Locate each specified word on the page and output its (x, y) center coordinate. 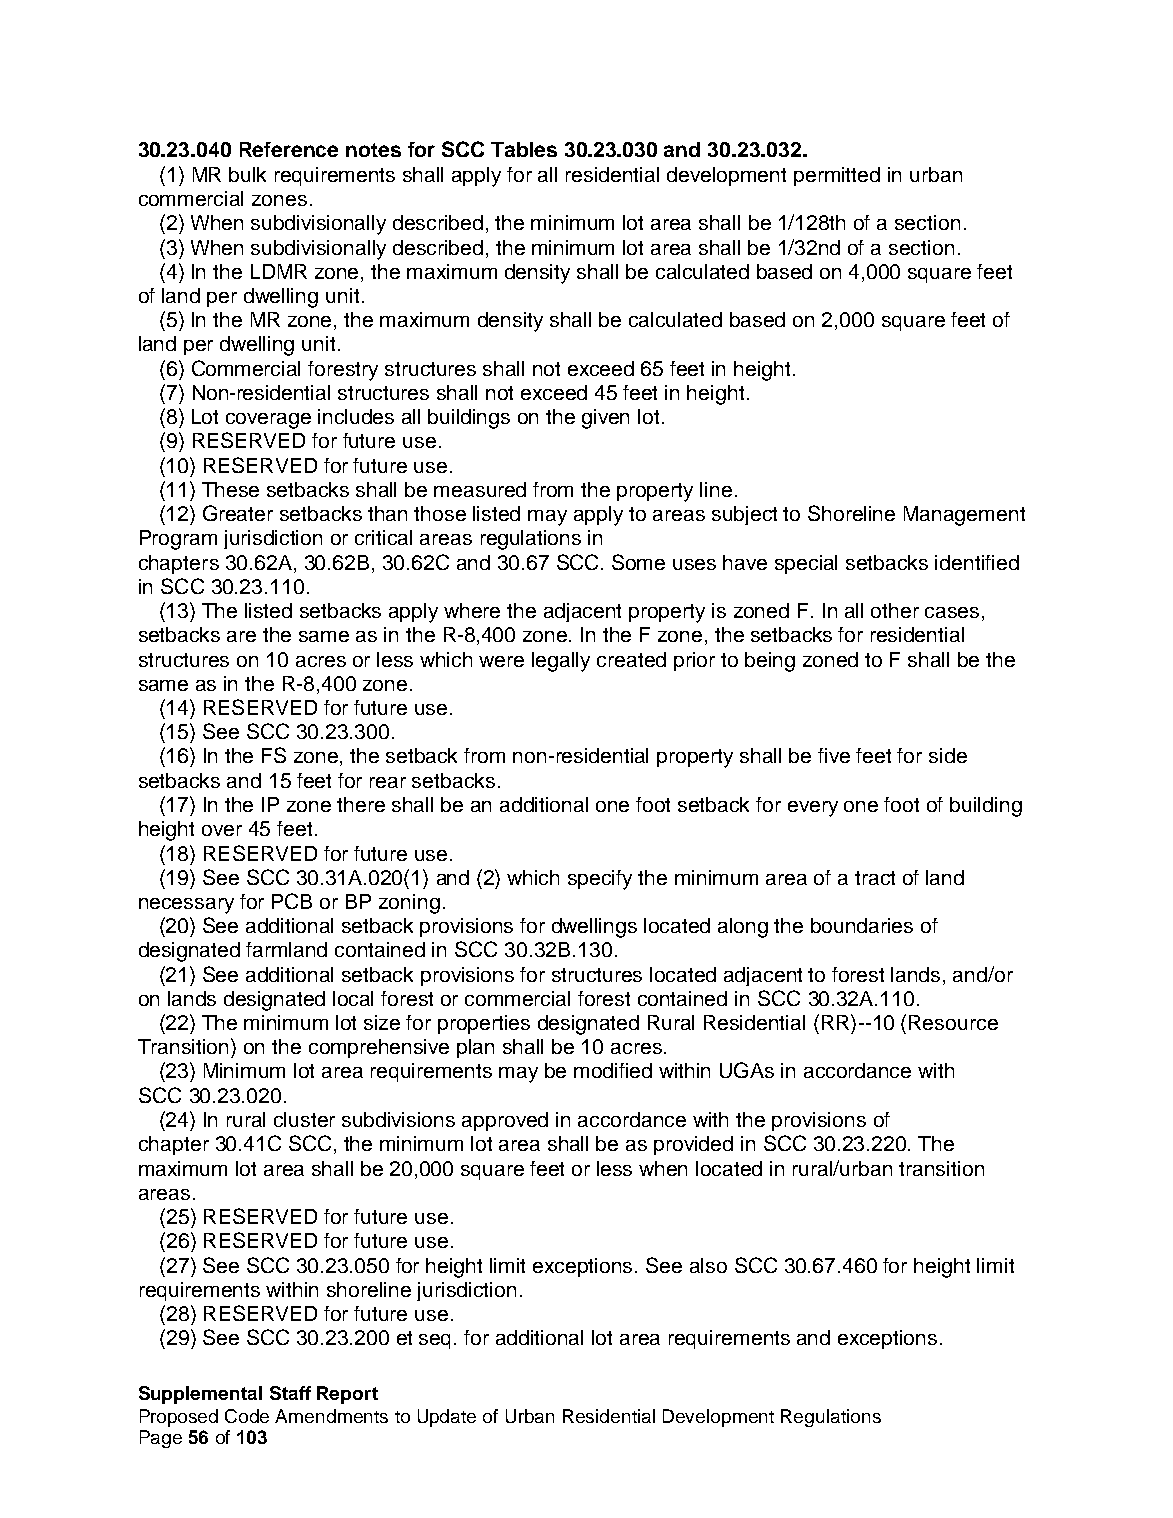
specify (600, 880)
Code (247, 1416)
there (361, 804)
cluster (304, 1119)
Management (964, 516)
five (834, 755)
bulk (247, 174)
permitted (837, 176)
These (230, 489)
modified (613, 1070)
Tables (524, 149)
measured (480, 489)
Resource (953, 1022)
